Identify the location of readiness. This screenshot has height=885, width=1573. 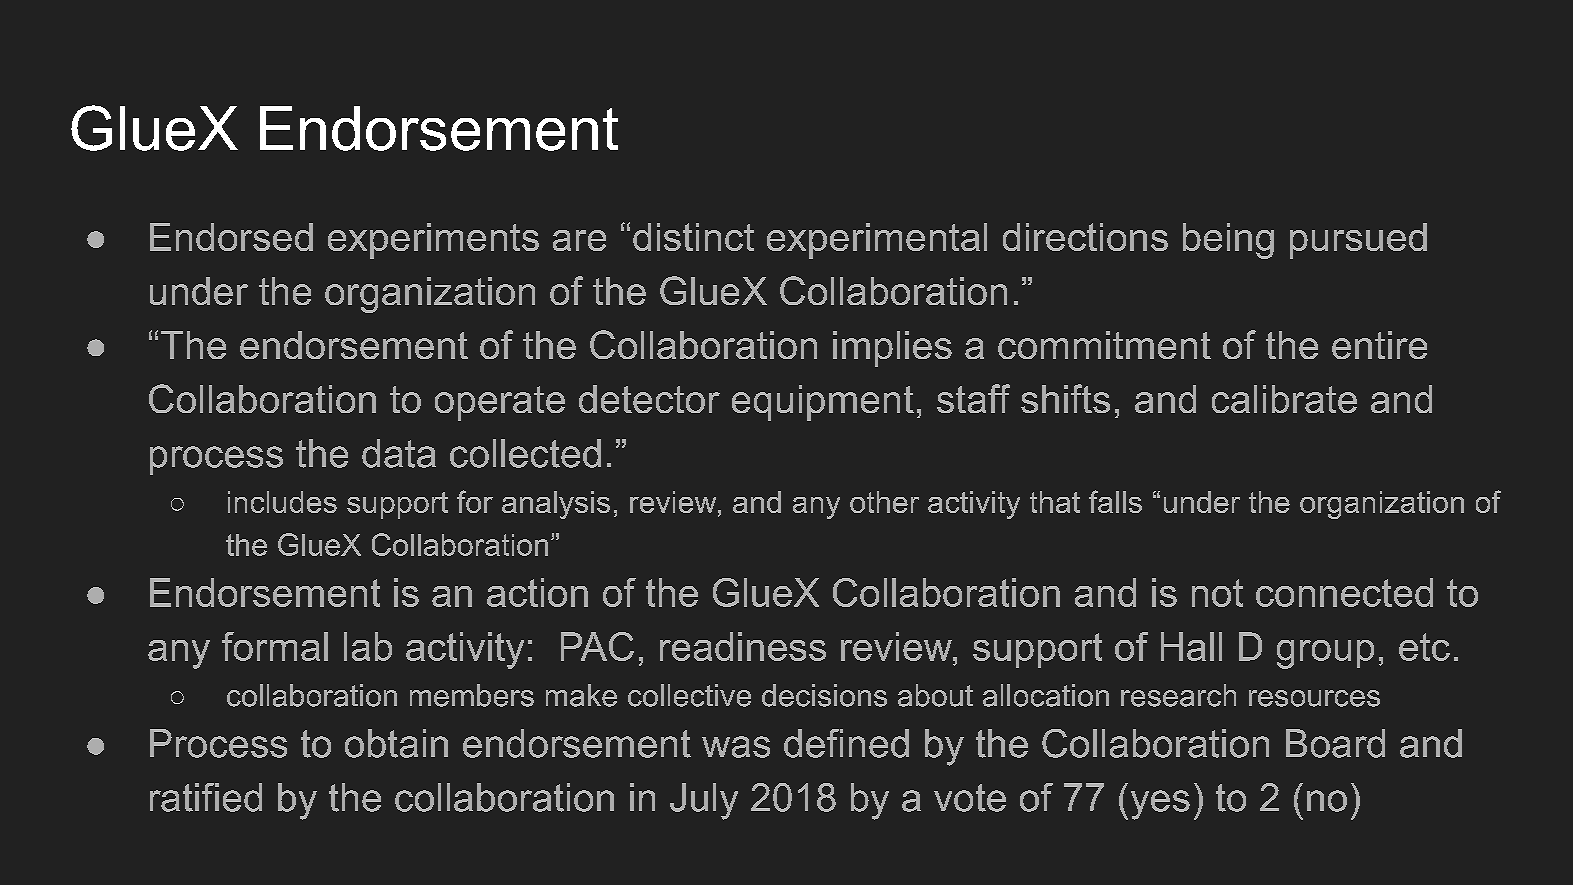
(743, 646).
